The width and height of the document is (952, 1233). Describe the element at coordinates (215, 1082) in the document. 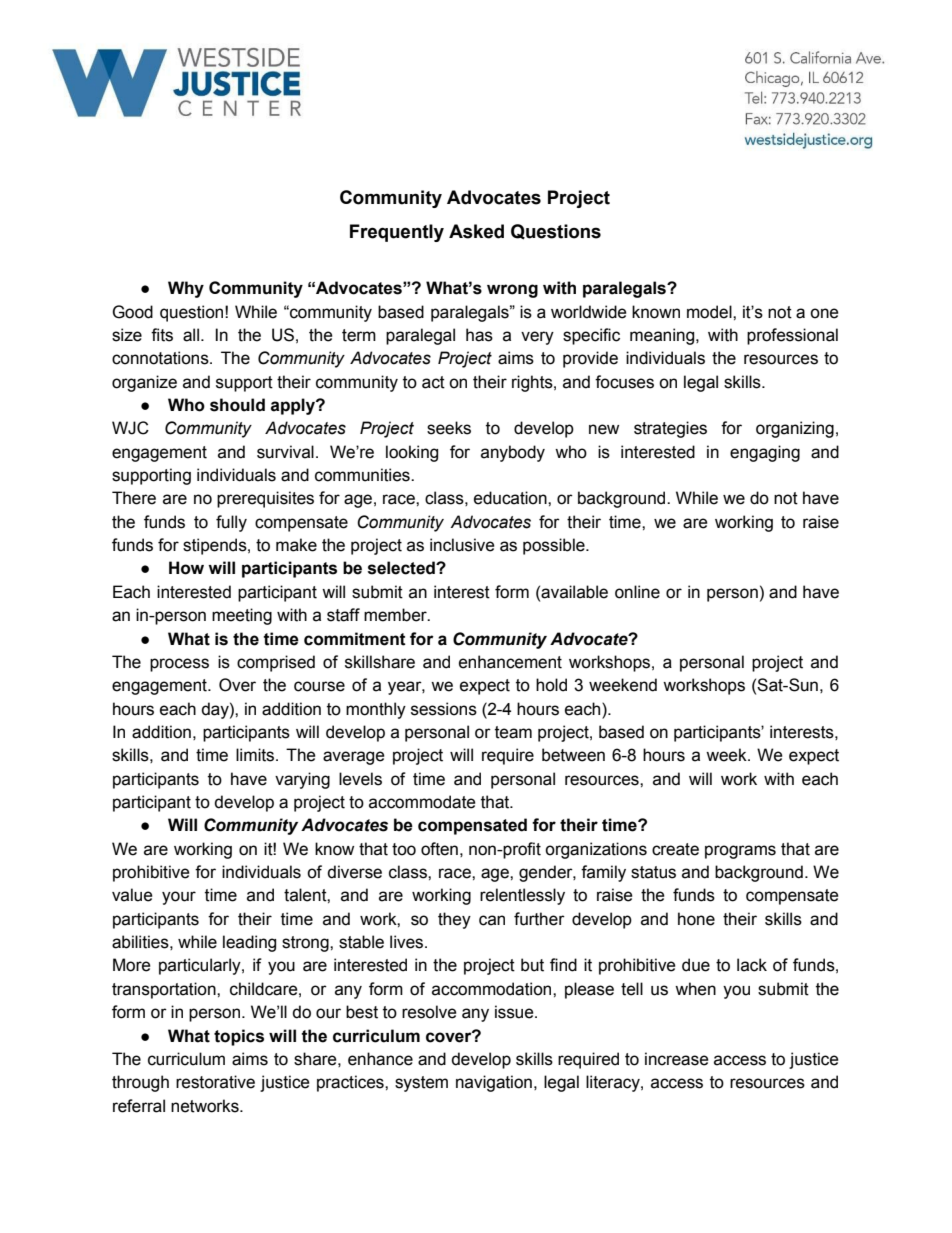

I see `restorative` at that location.
